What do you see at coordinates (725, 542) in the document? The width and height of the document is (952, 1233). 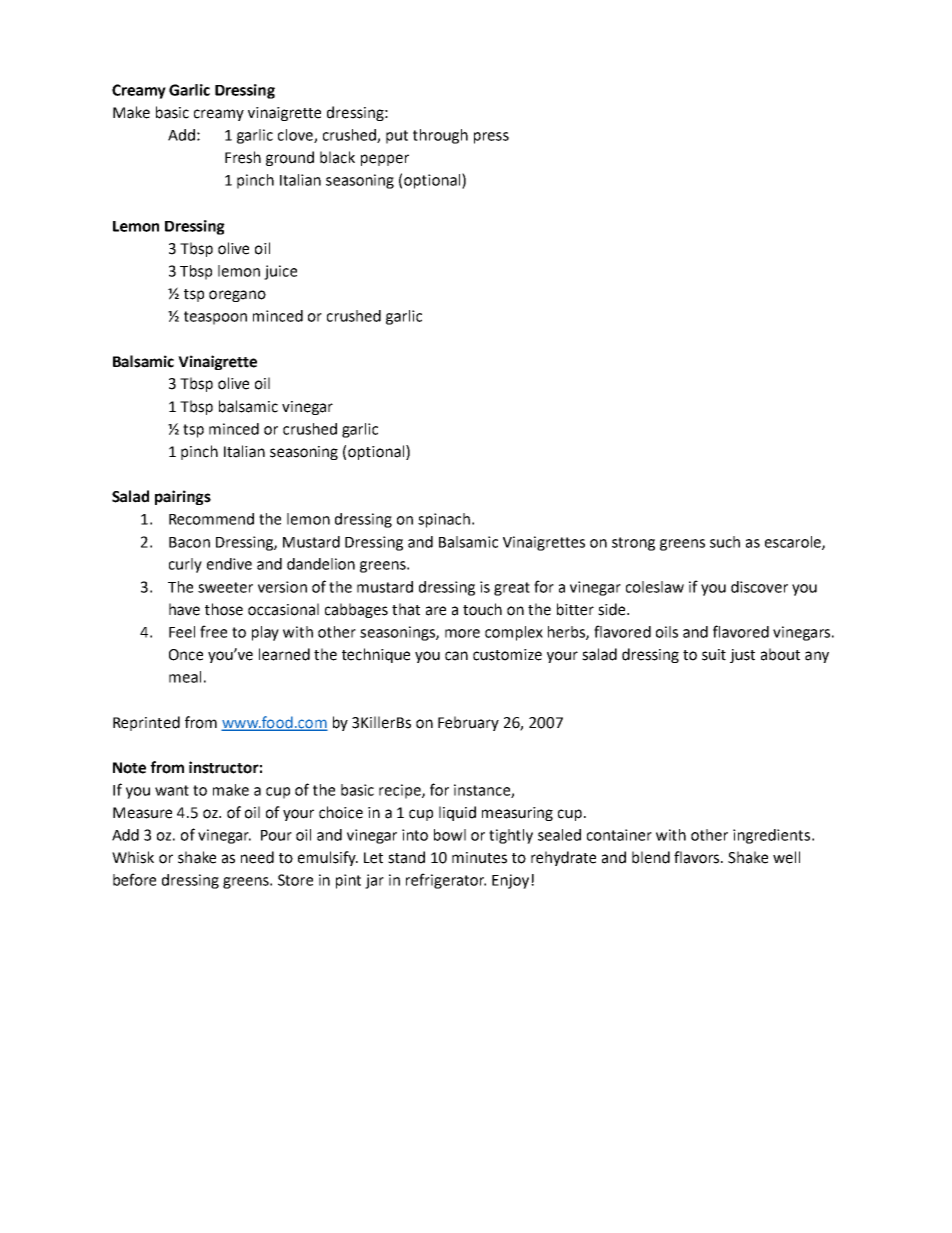 I see `such` at bounding box center [725, 542].
